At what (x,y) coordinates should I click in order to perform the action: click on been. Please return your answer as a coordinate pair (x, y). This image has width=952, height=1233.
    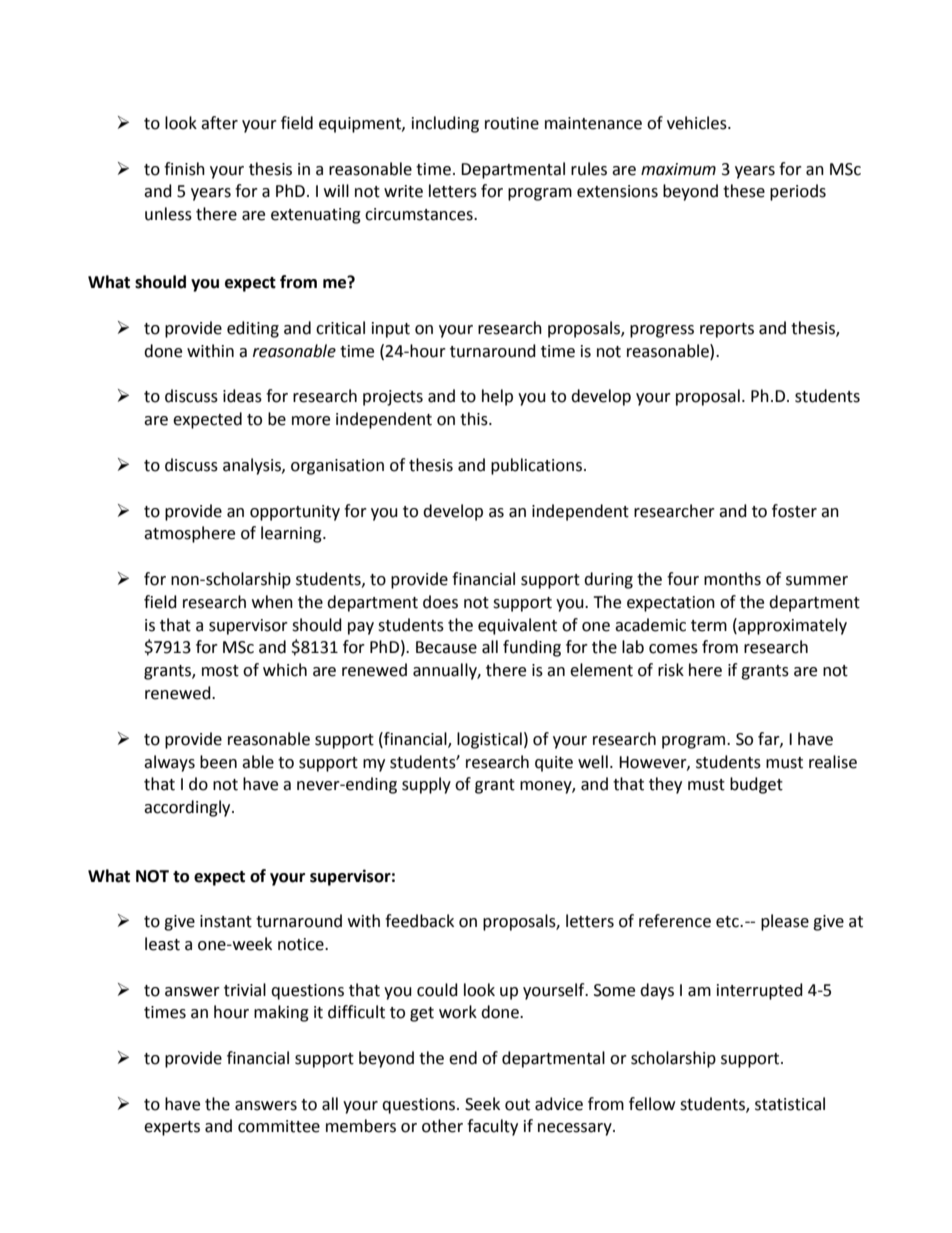
    Looking at the image, I should click on (218, 762).
